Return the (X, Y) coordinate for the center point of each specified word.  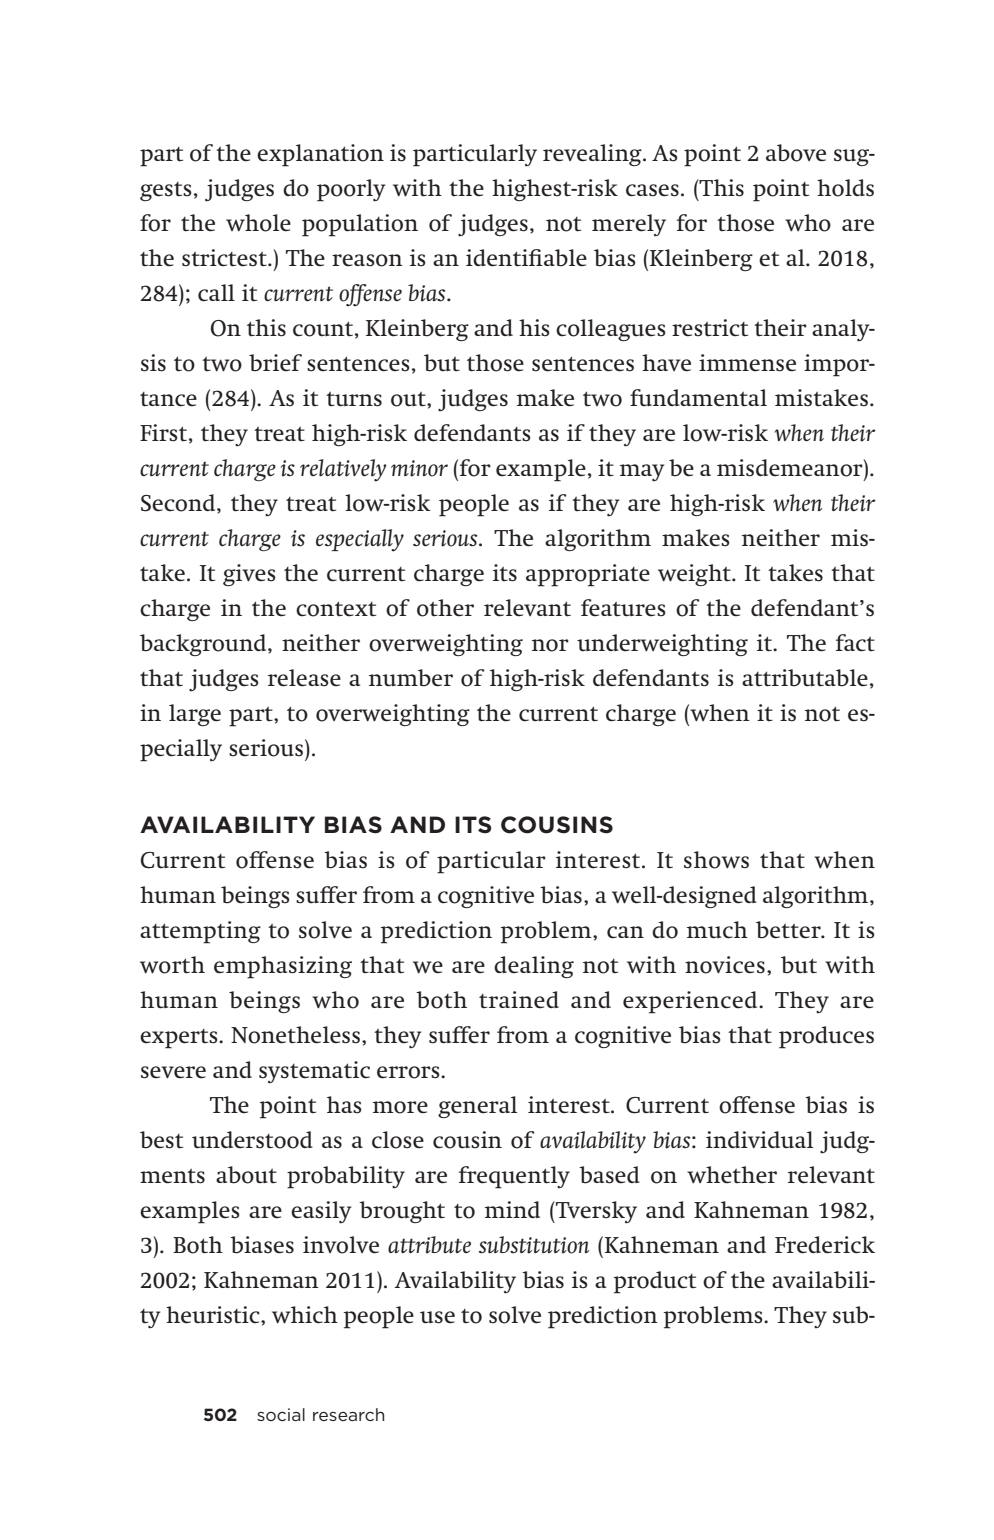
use (437, 1317)
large (195, 715)
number (411, 678)
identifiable (526, 258)
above (796, 153)
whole (258, 223)
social (281, 1414)
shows (716, 860)
